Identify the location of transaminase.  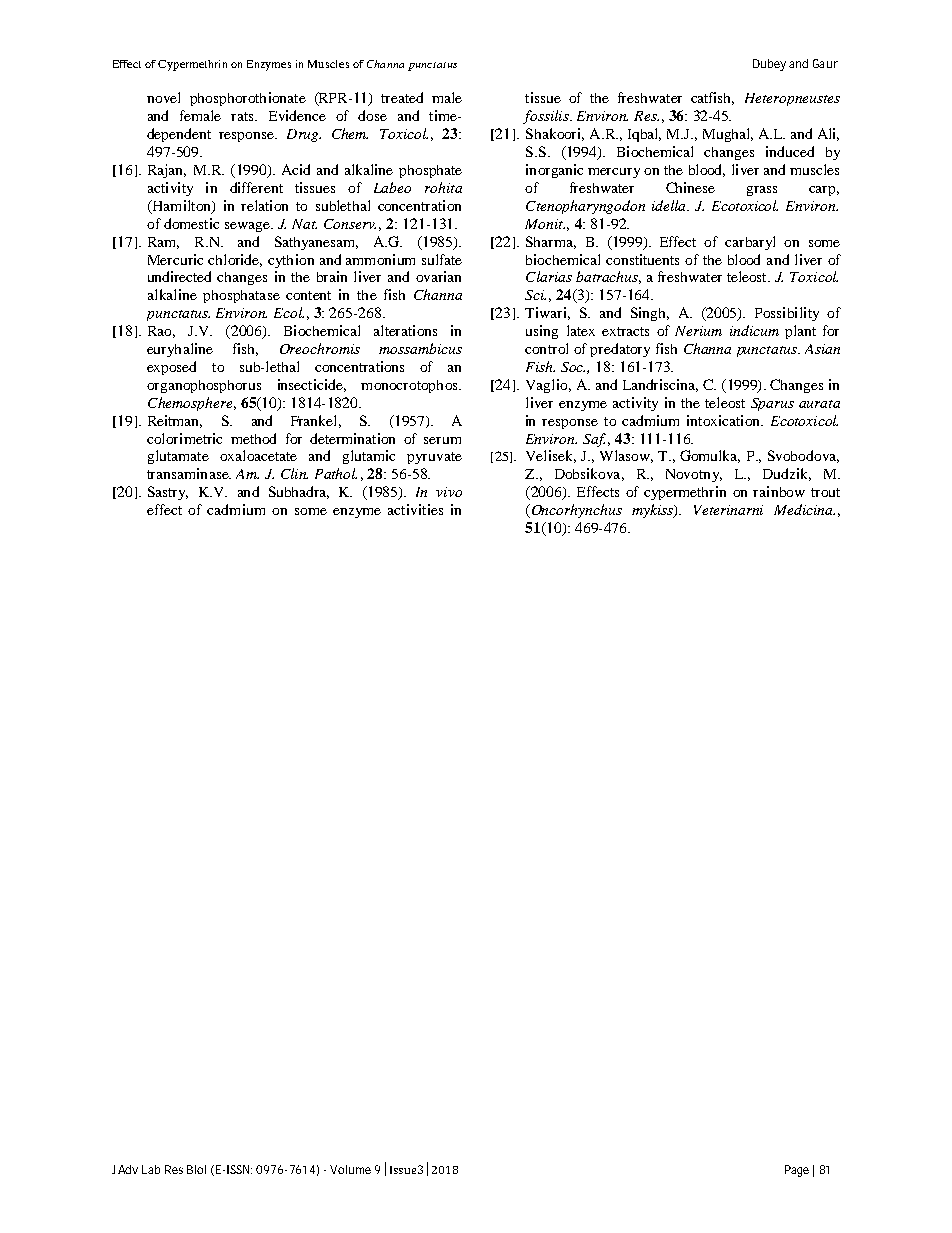
(189, 473).
